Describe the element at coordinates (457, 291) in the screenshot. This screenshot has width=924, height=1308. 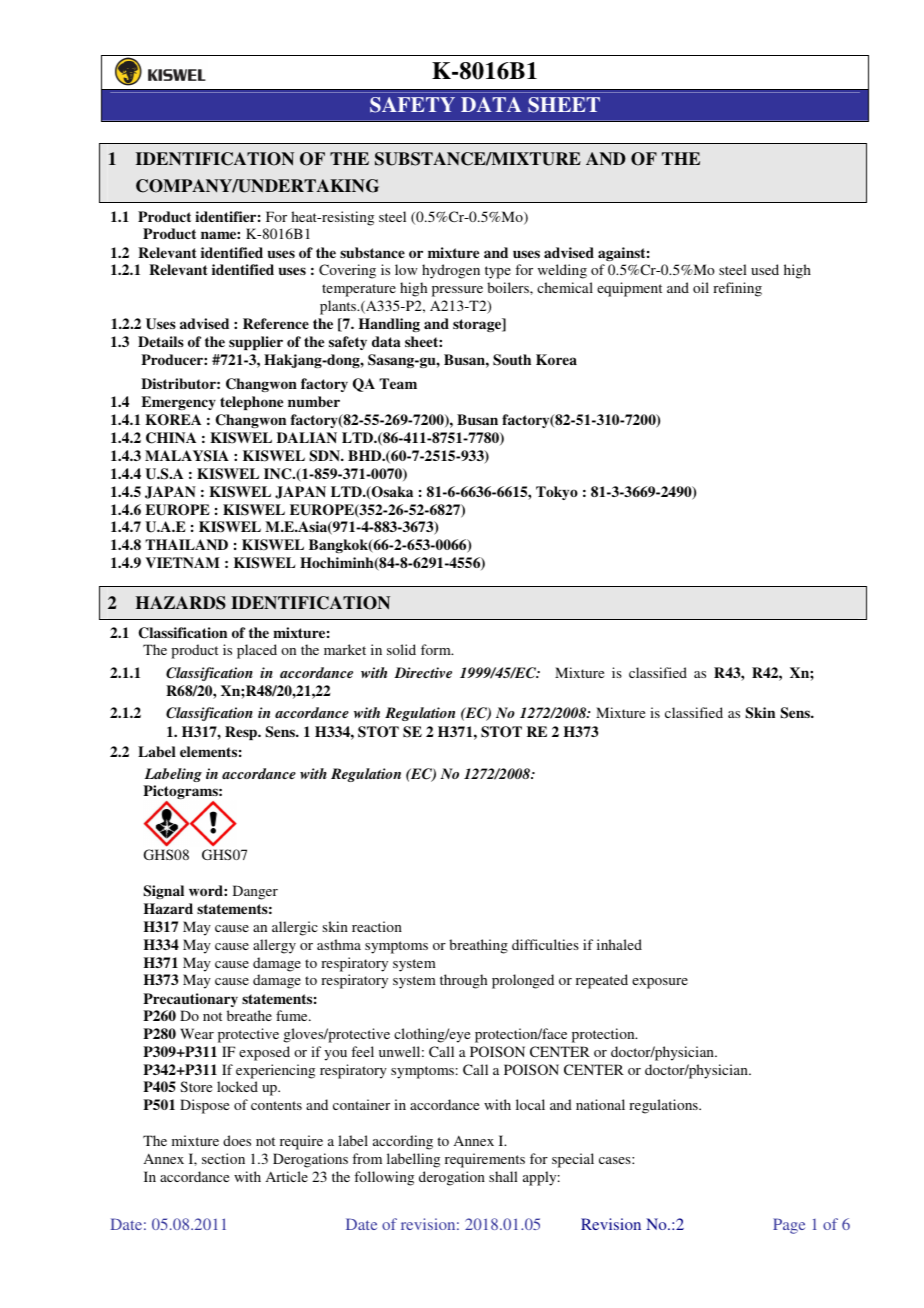
I see `pressure` at that location.
